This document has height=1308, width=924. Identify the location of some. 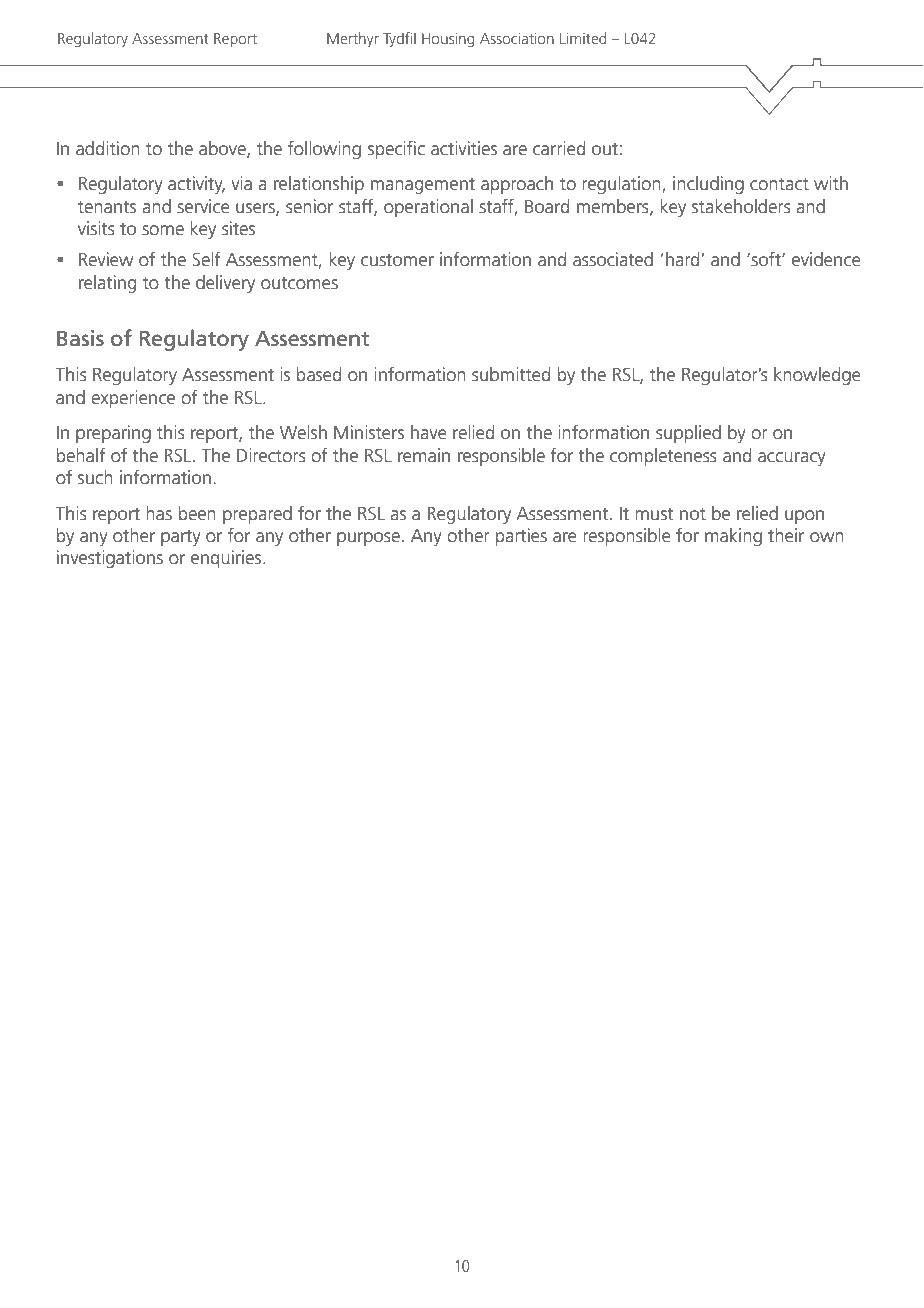
(163, 230).
